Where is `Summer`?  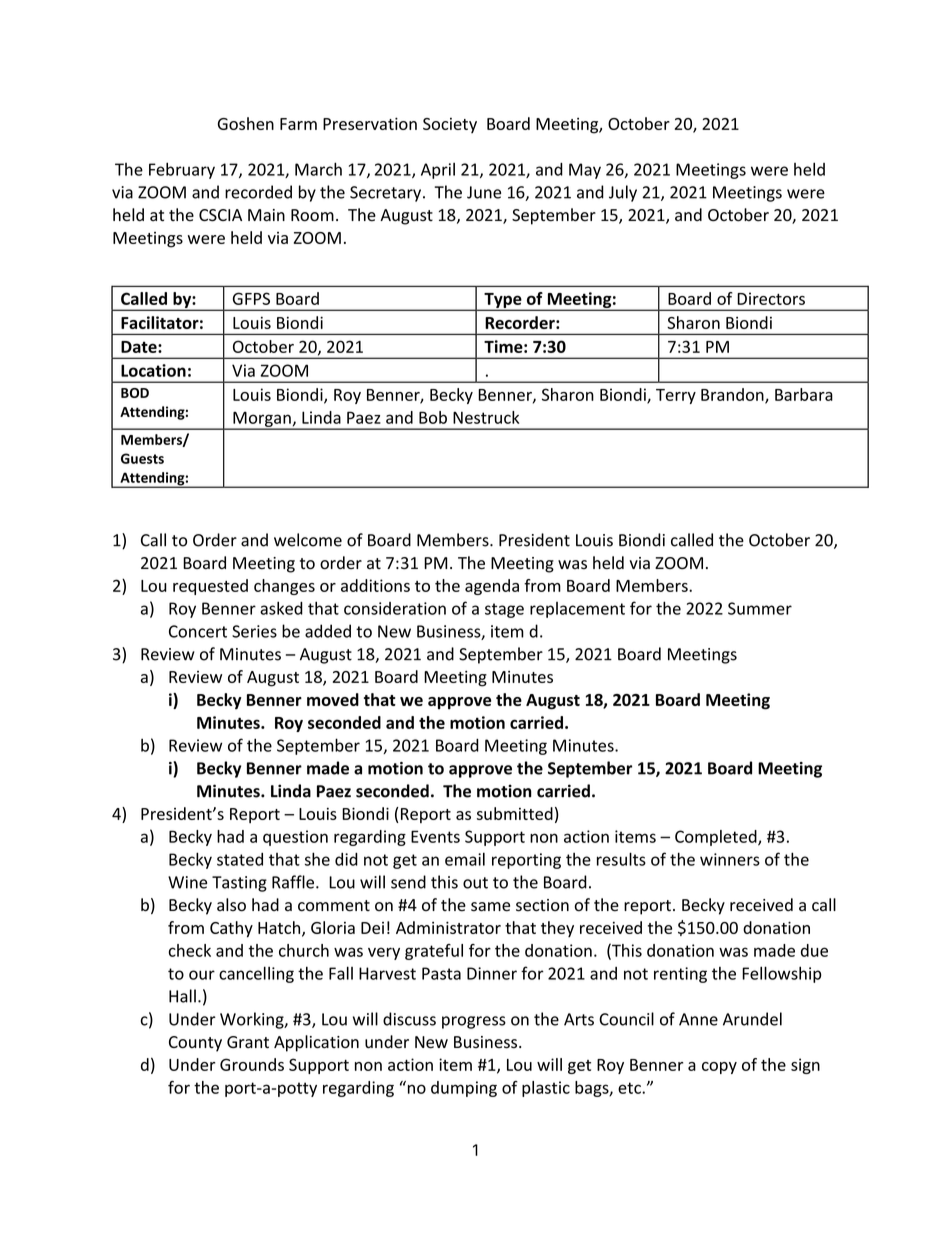
Summer is located at coordinates (760, 608).
